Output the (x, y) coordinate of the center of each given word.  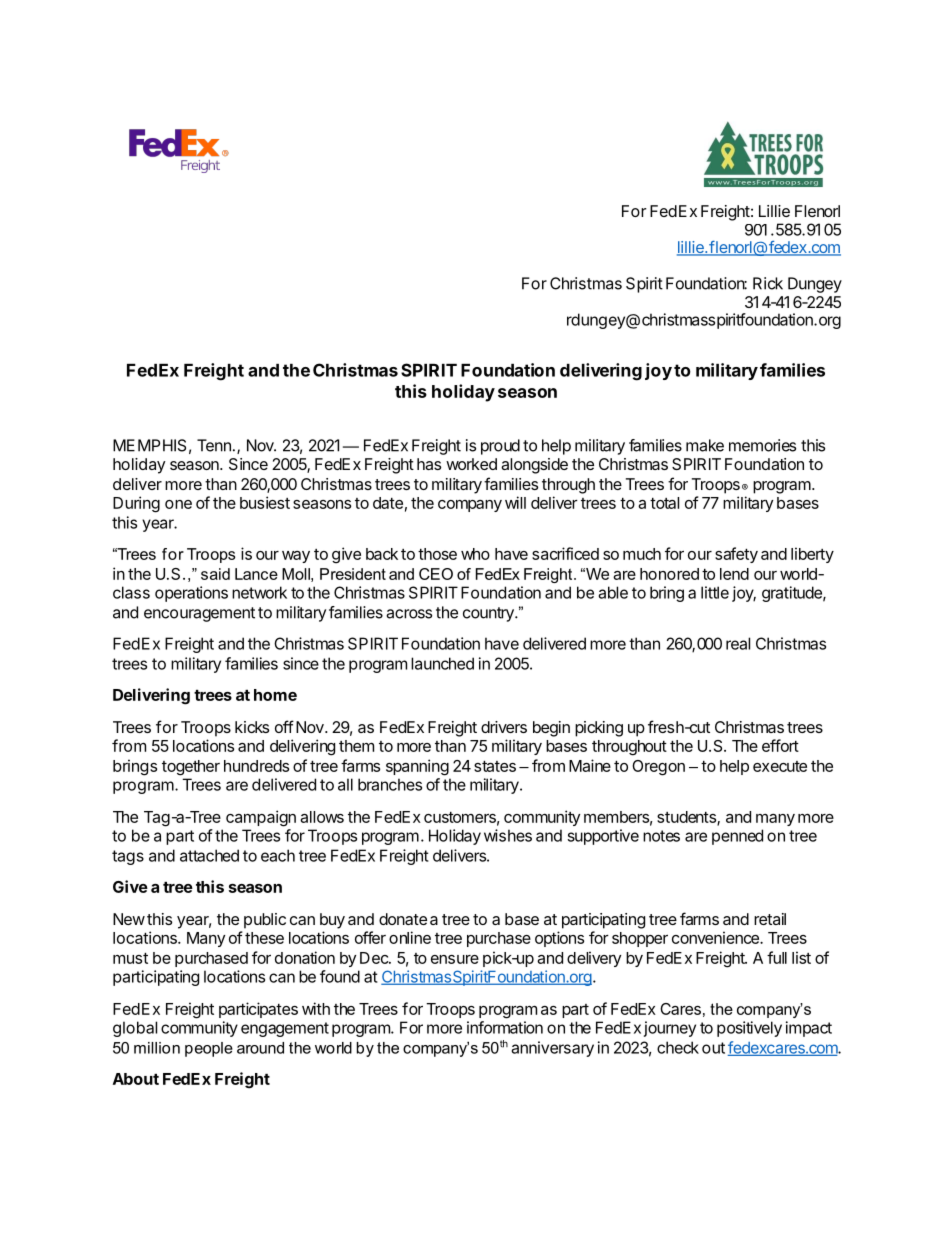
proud (500, 447)
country (489, 614)
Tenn (214, 445)
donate (403, 919)
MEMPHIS (149, 445)
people (209, 1049)
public (265, 921)
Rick (768, 283)
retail (770, 919)
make (705, 445)
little (715, 592)
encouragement (199, 614)
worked (471, 464)
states (495, 766)
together (191, 768)
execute (780, 766)
